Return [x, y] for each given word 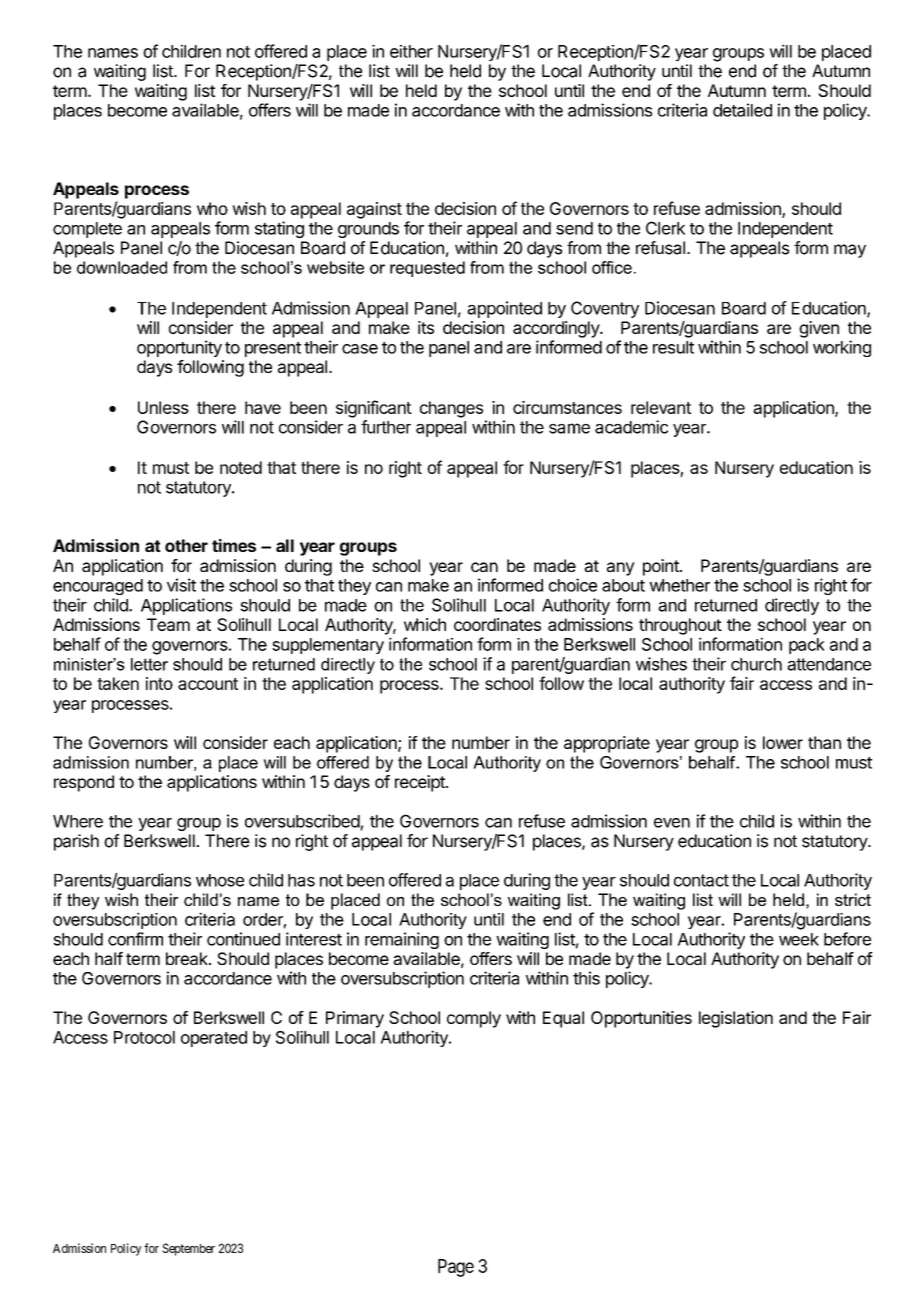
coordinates [497, 624]
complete [87, 230]
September [188, 1249]
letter [149, 664]
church [756, 664]
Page [456, 1268]
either [411, 51]
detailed [742, 110]
